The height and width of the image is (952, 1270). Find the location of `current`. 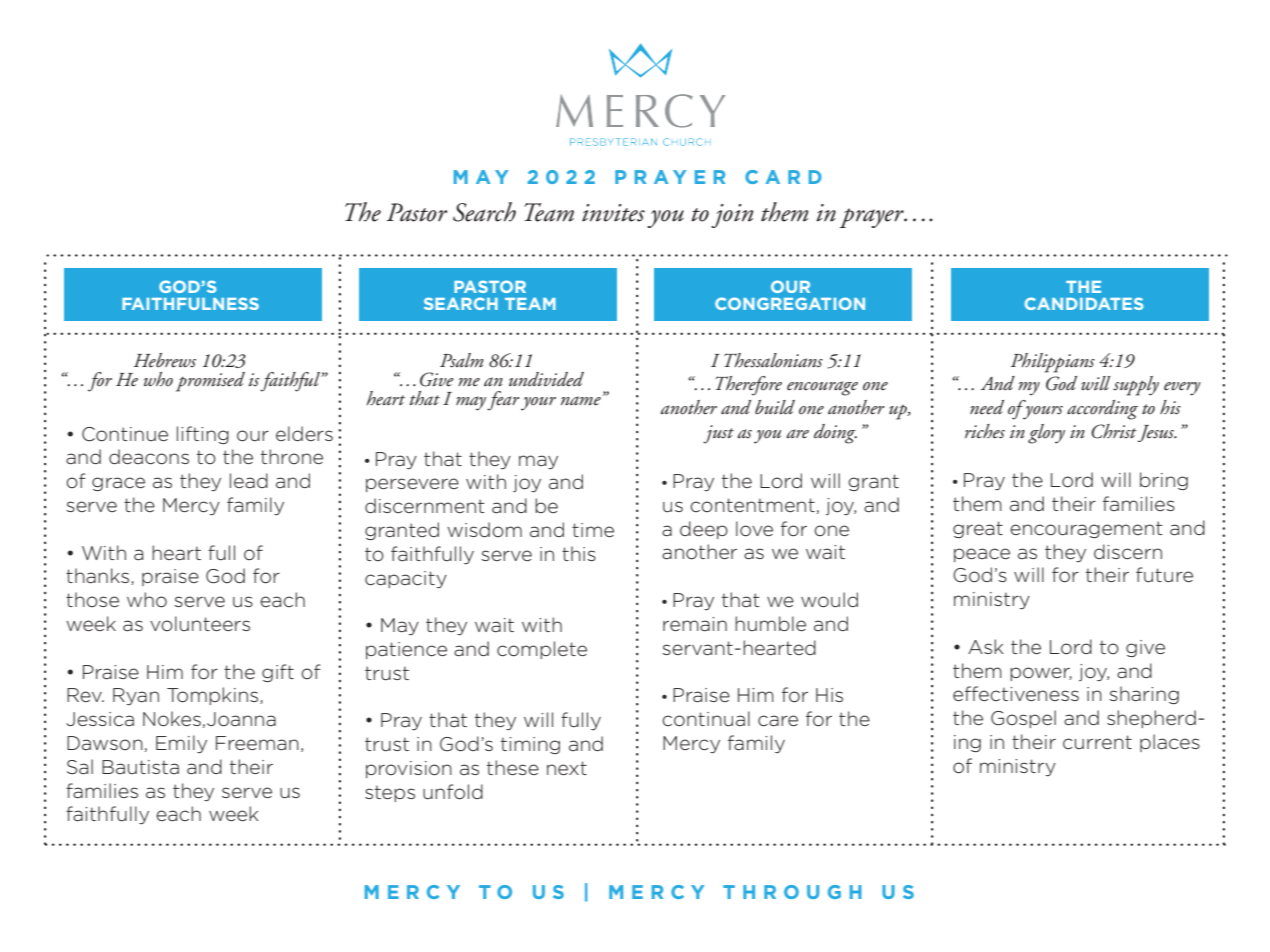

current is located at coordinates (1097, 742).
